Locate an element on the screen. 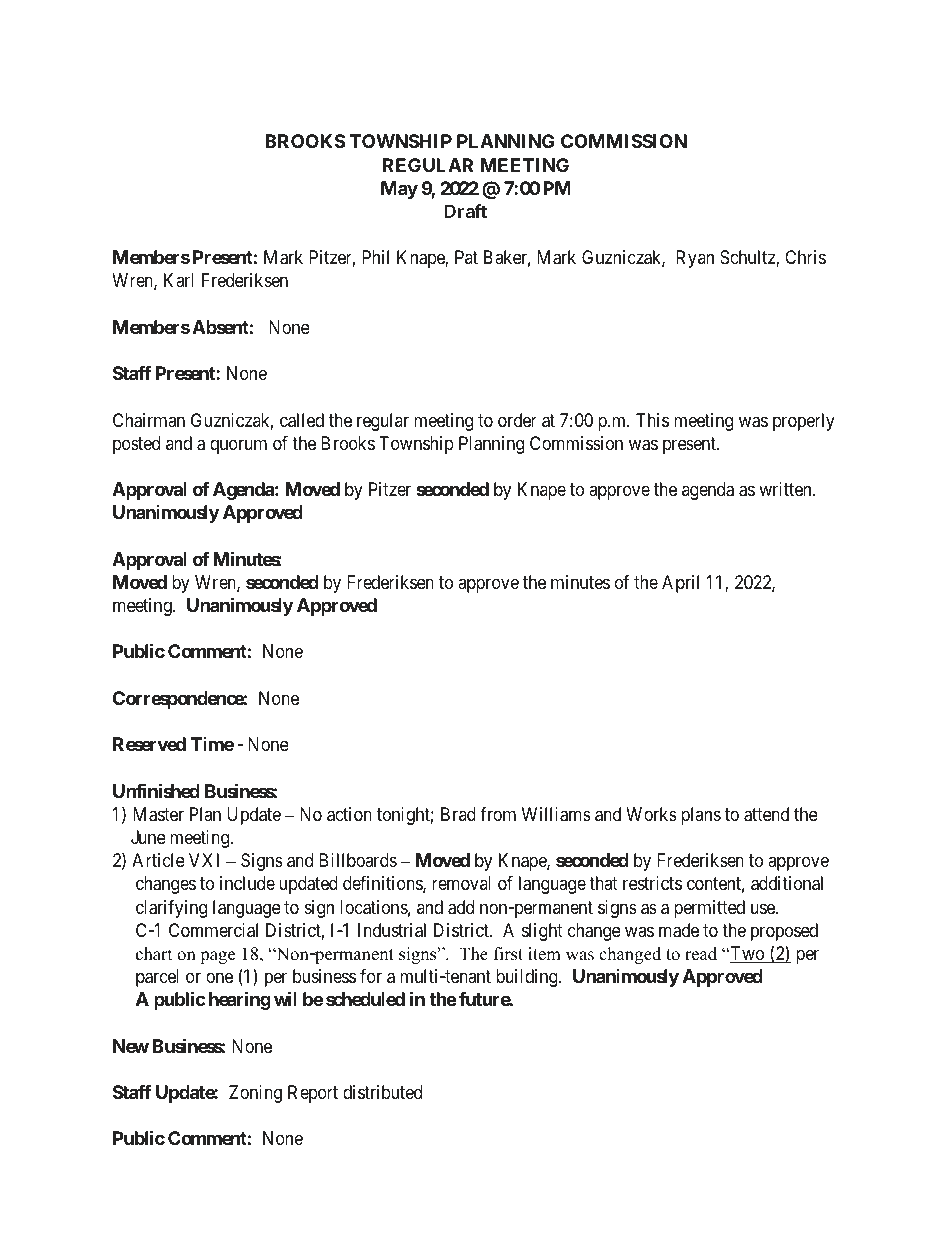 The width and height of the screenshot is (952, 1233). attend is located at coordinates (766, 814).
